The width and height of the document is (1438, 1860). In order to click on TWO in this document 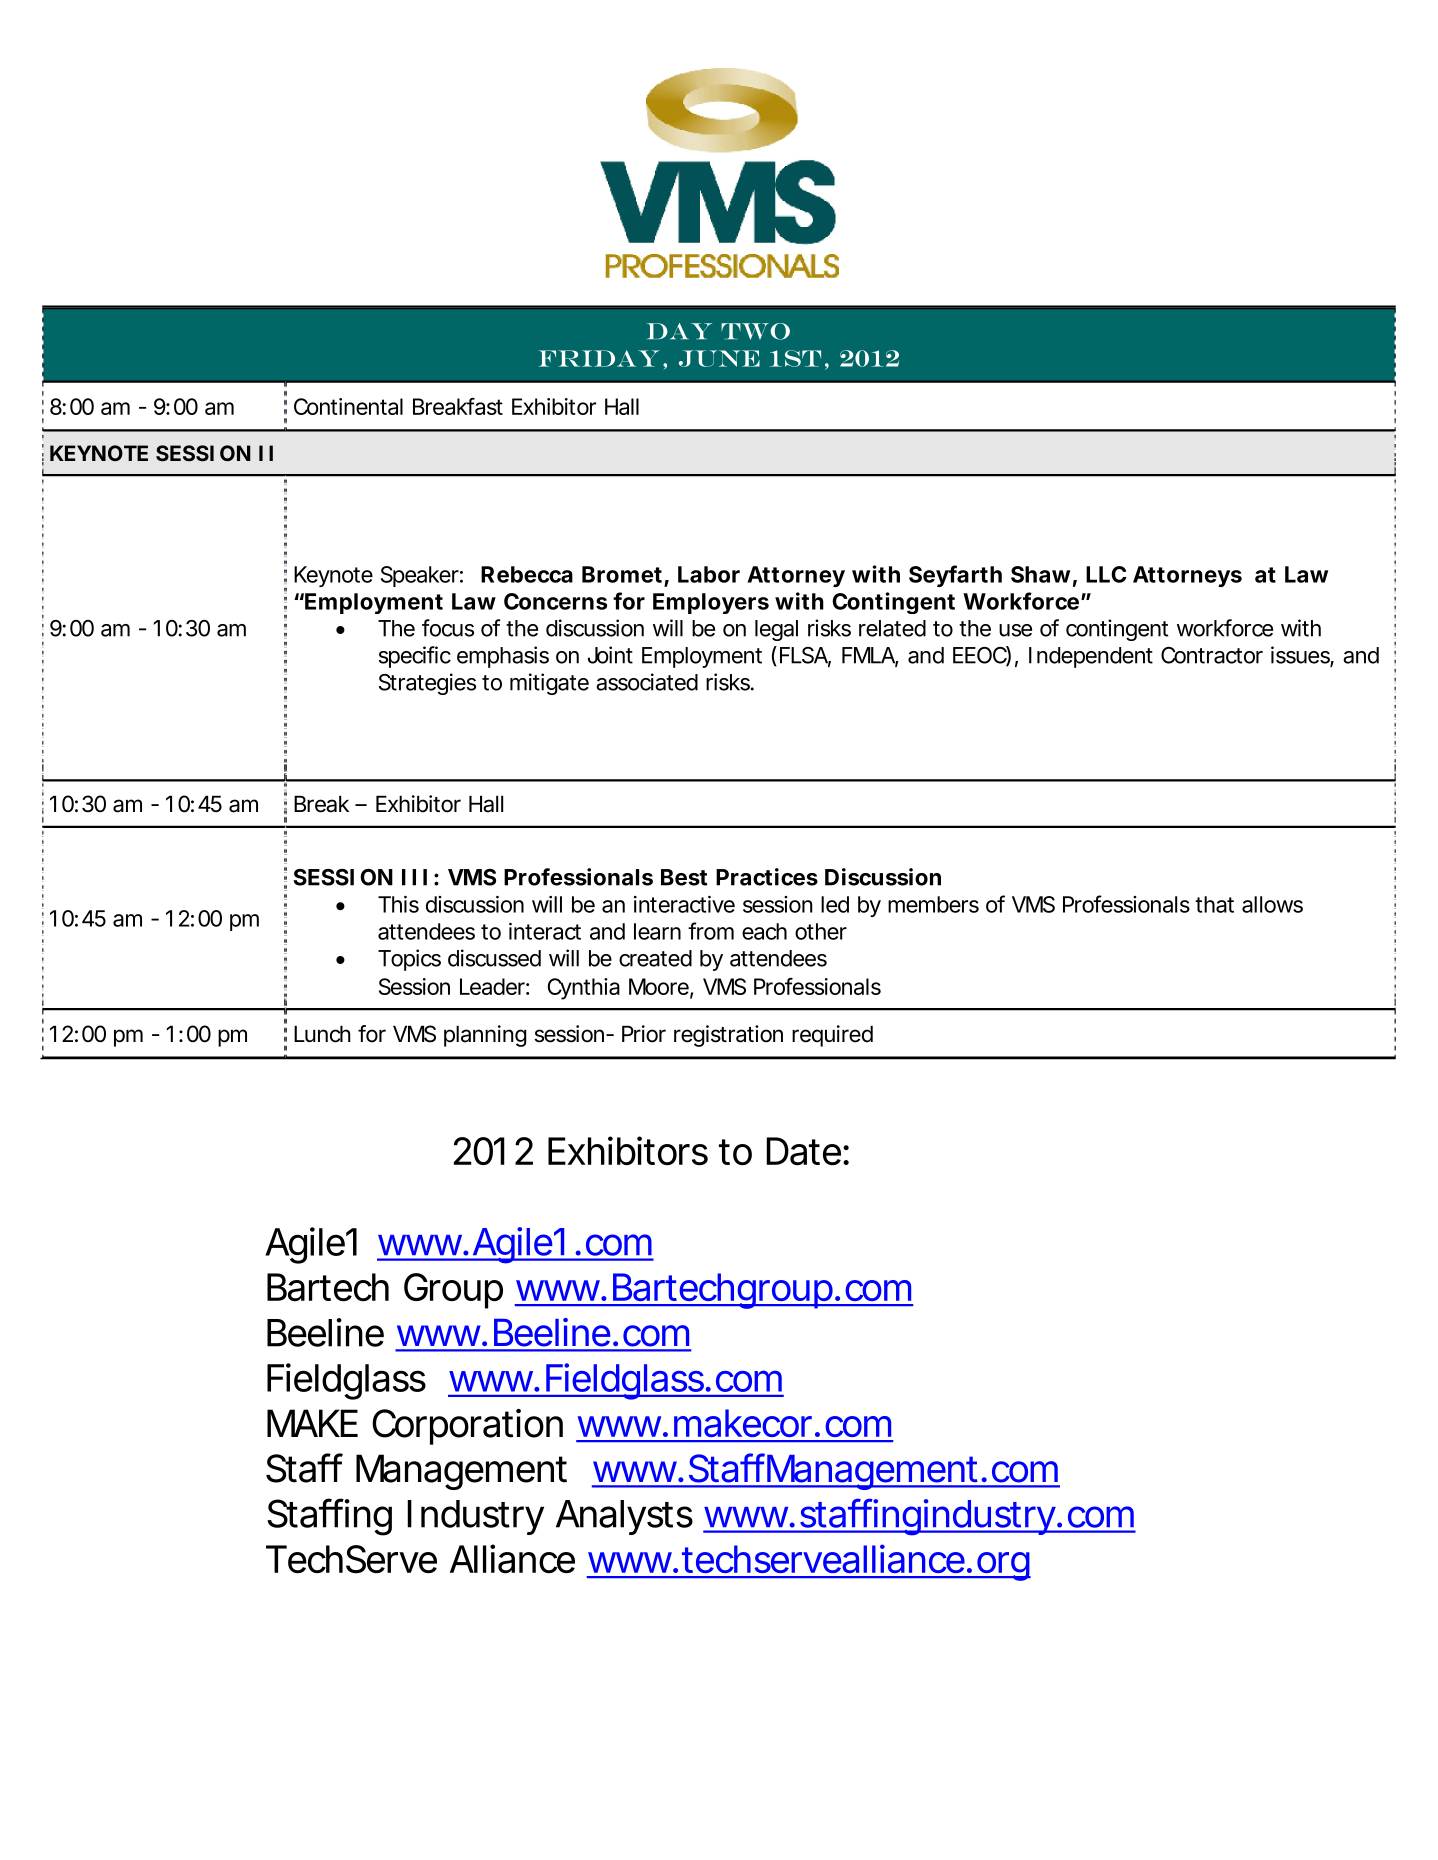, I will do `click(755, 331)`.
